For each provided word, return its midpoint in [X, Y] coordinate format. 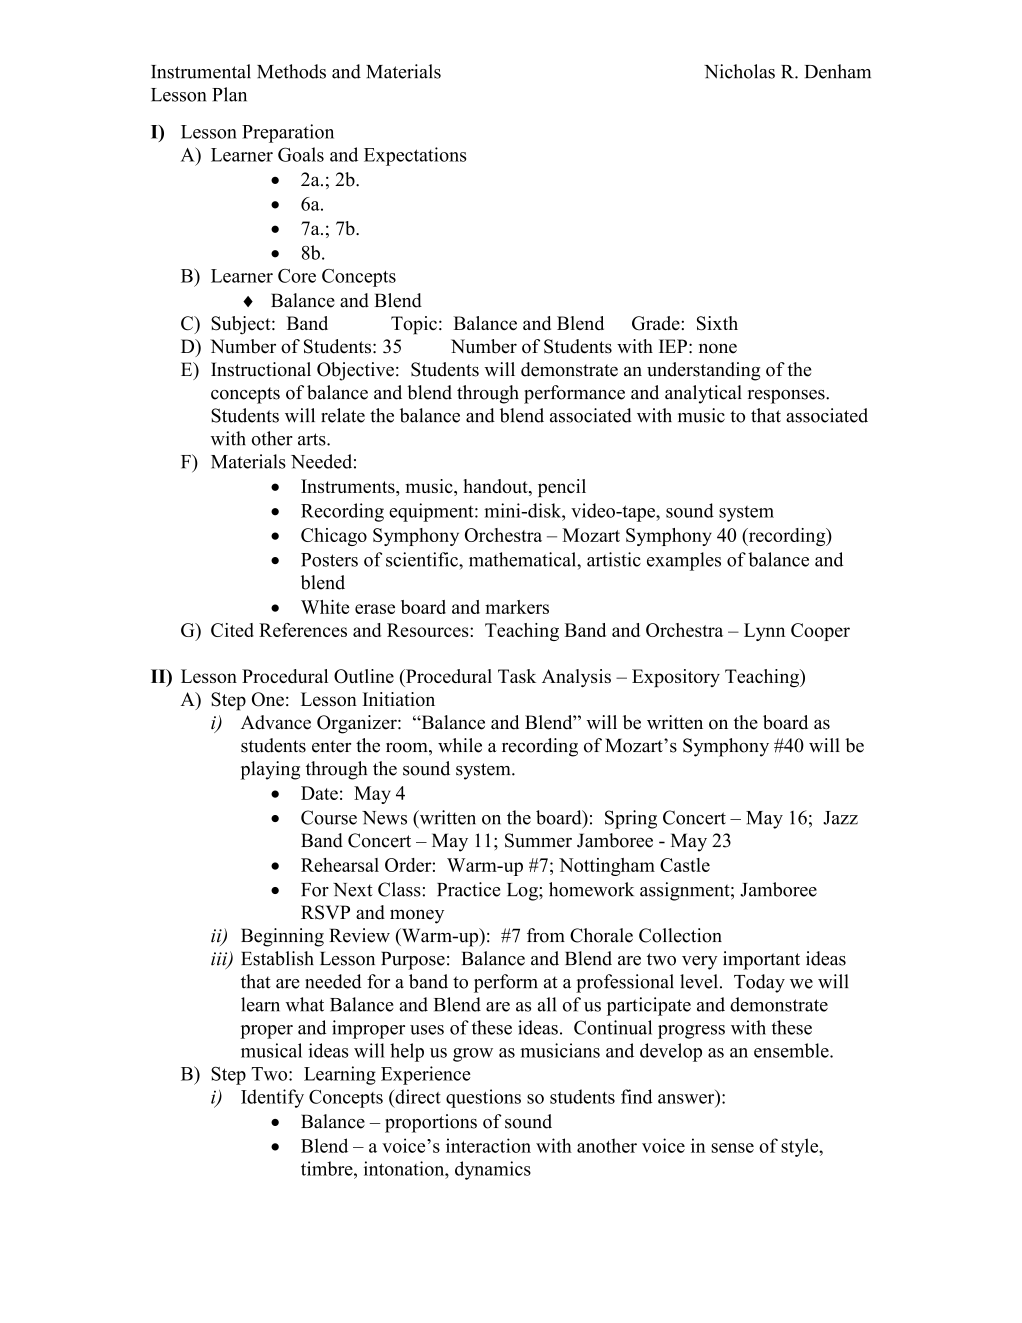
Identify [272, 1098]
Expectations [415, 156]
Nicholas [739, 71]
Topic [414, 325]
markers [517, 607]
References [303, 630]
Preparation [288, 133]
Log [523, 892]
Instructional [261, 369]
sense [733, 1148]
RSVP [325, 912]
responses [787, 397]
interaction [488, 1145]
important [761, 960]
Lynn [764, 632]
